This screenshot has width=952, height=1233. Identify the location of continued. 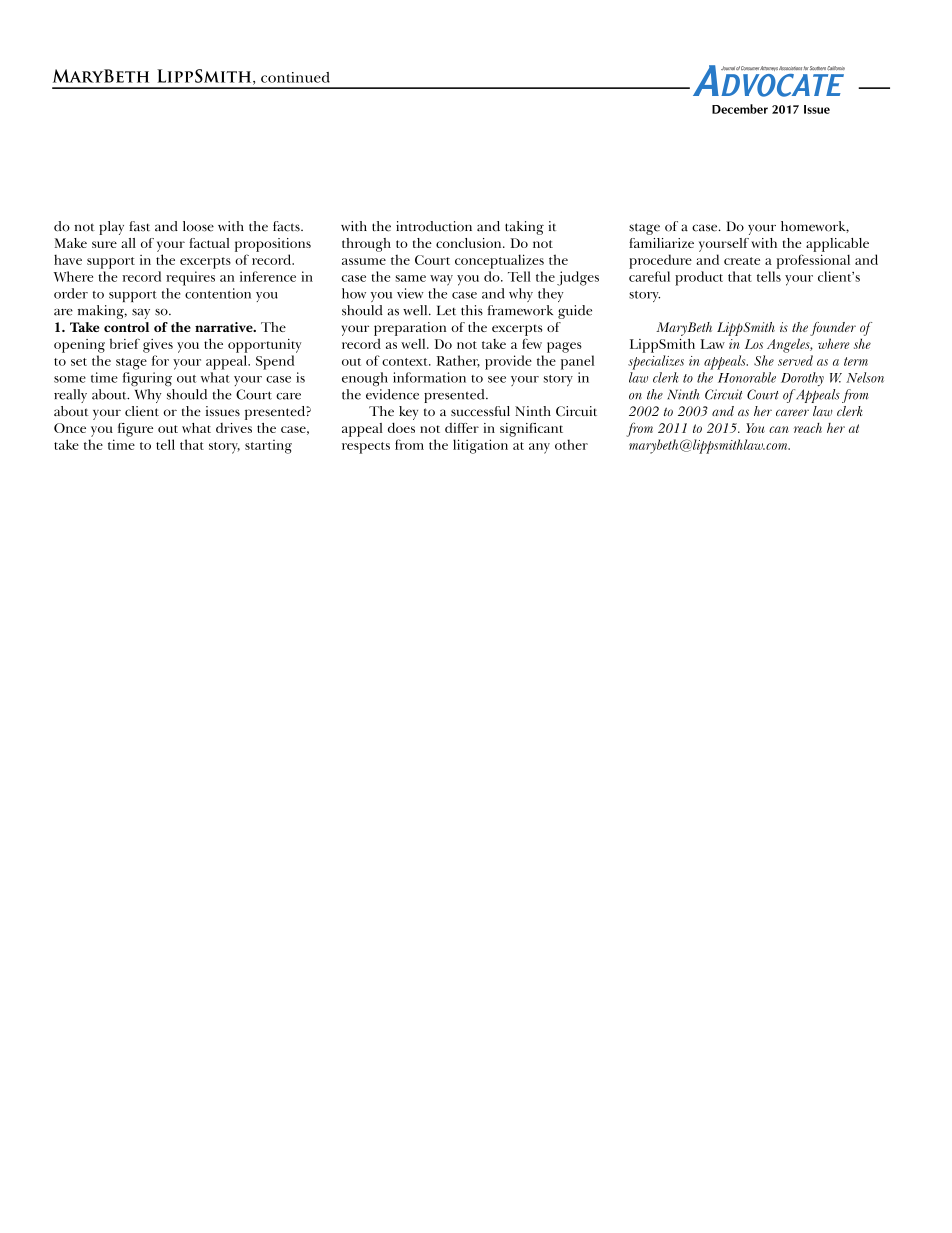
(295, 77).
